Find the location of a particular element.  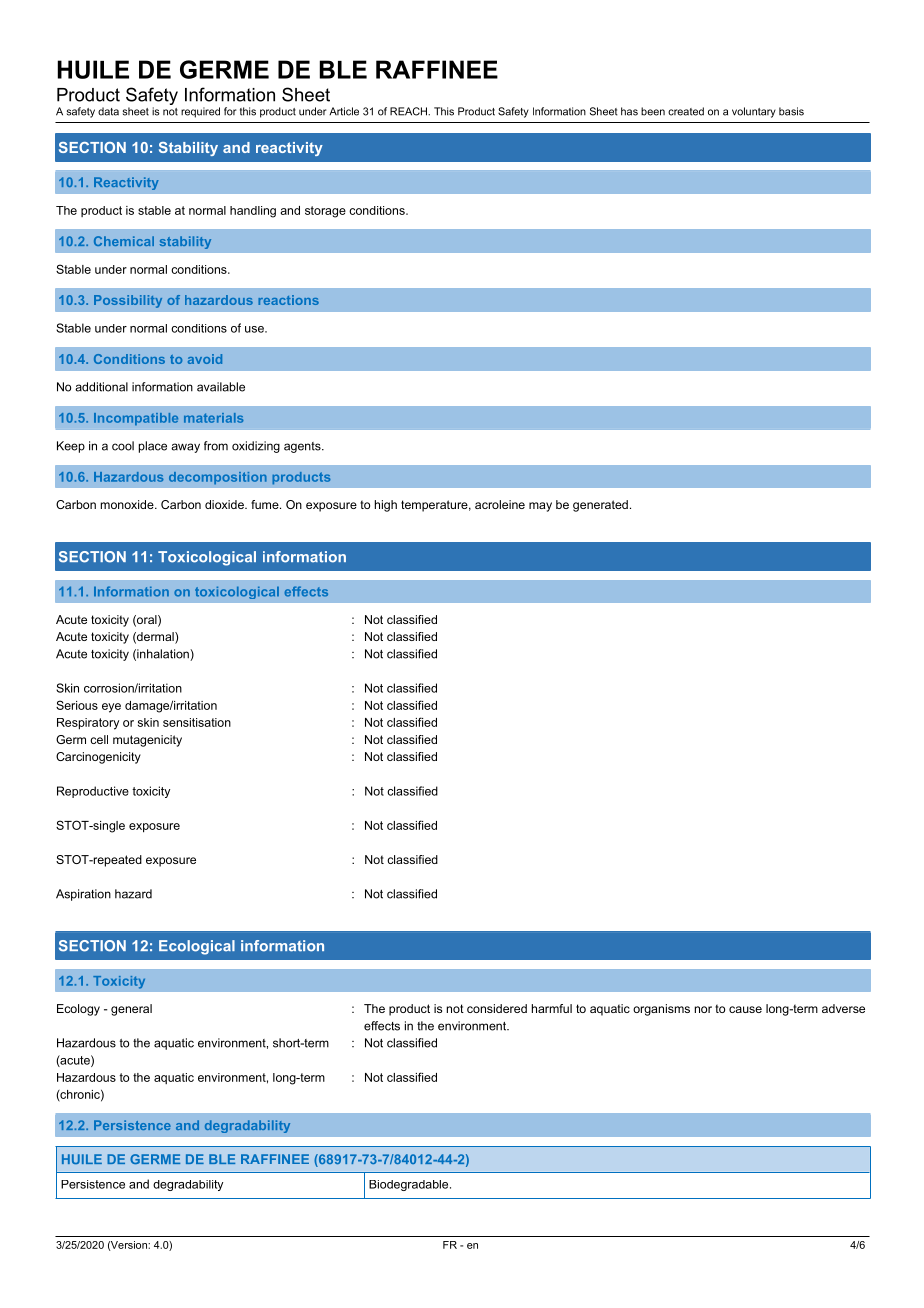

generated is located at coordinates (600, 506).
